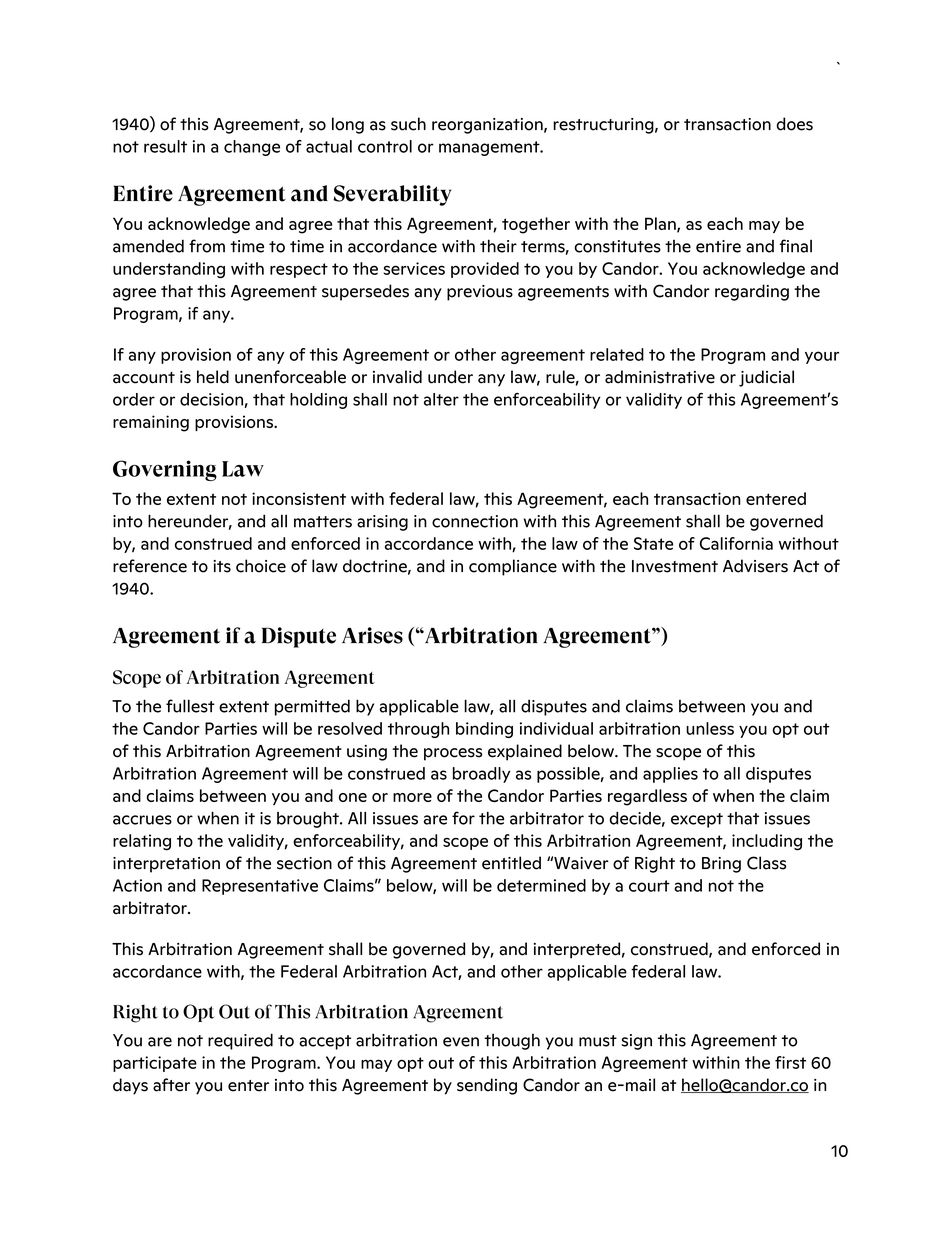 This screenshot has height=1233, width=952. I want to click on even, so click(461, 1042).
